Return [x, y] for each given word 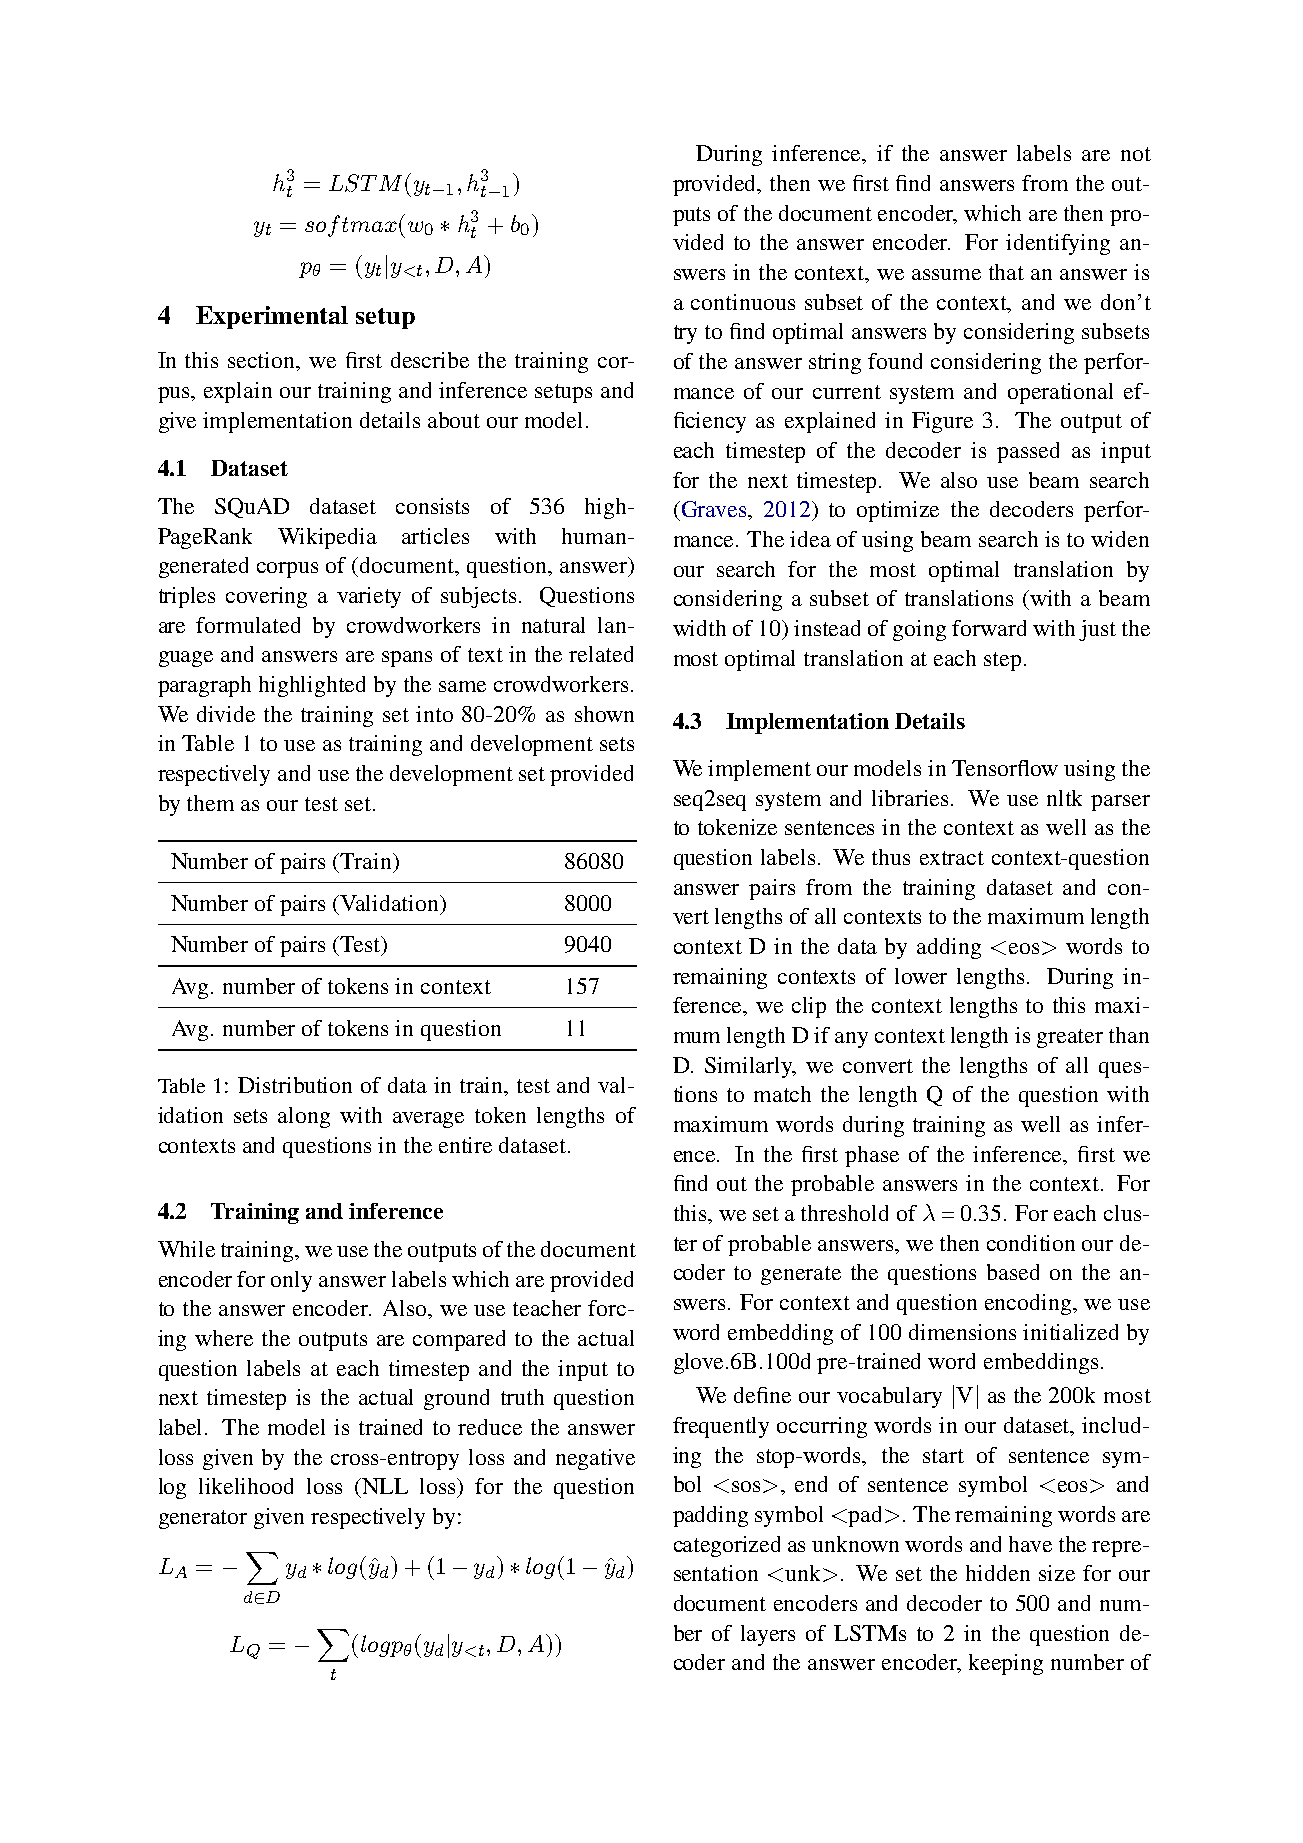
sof [324, 226]
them [210, 803]
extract [952, 858]
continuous [743, 302]
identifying [1058, 244]
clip [809, 1007]
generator [203, 1519]
